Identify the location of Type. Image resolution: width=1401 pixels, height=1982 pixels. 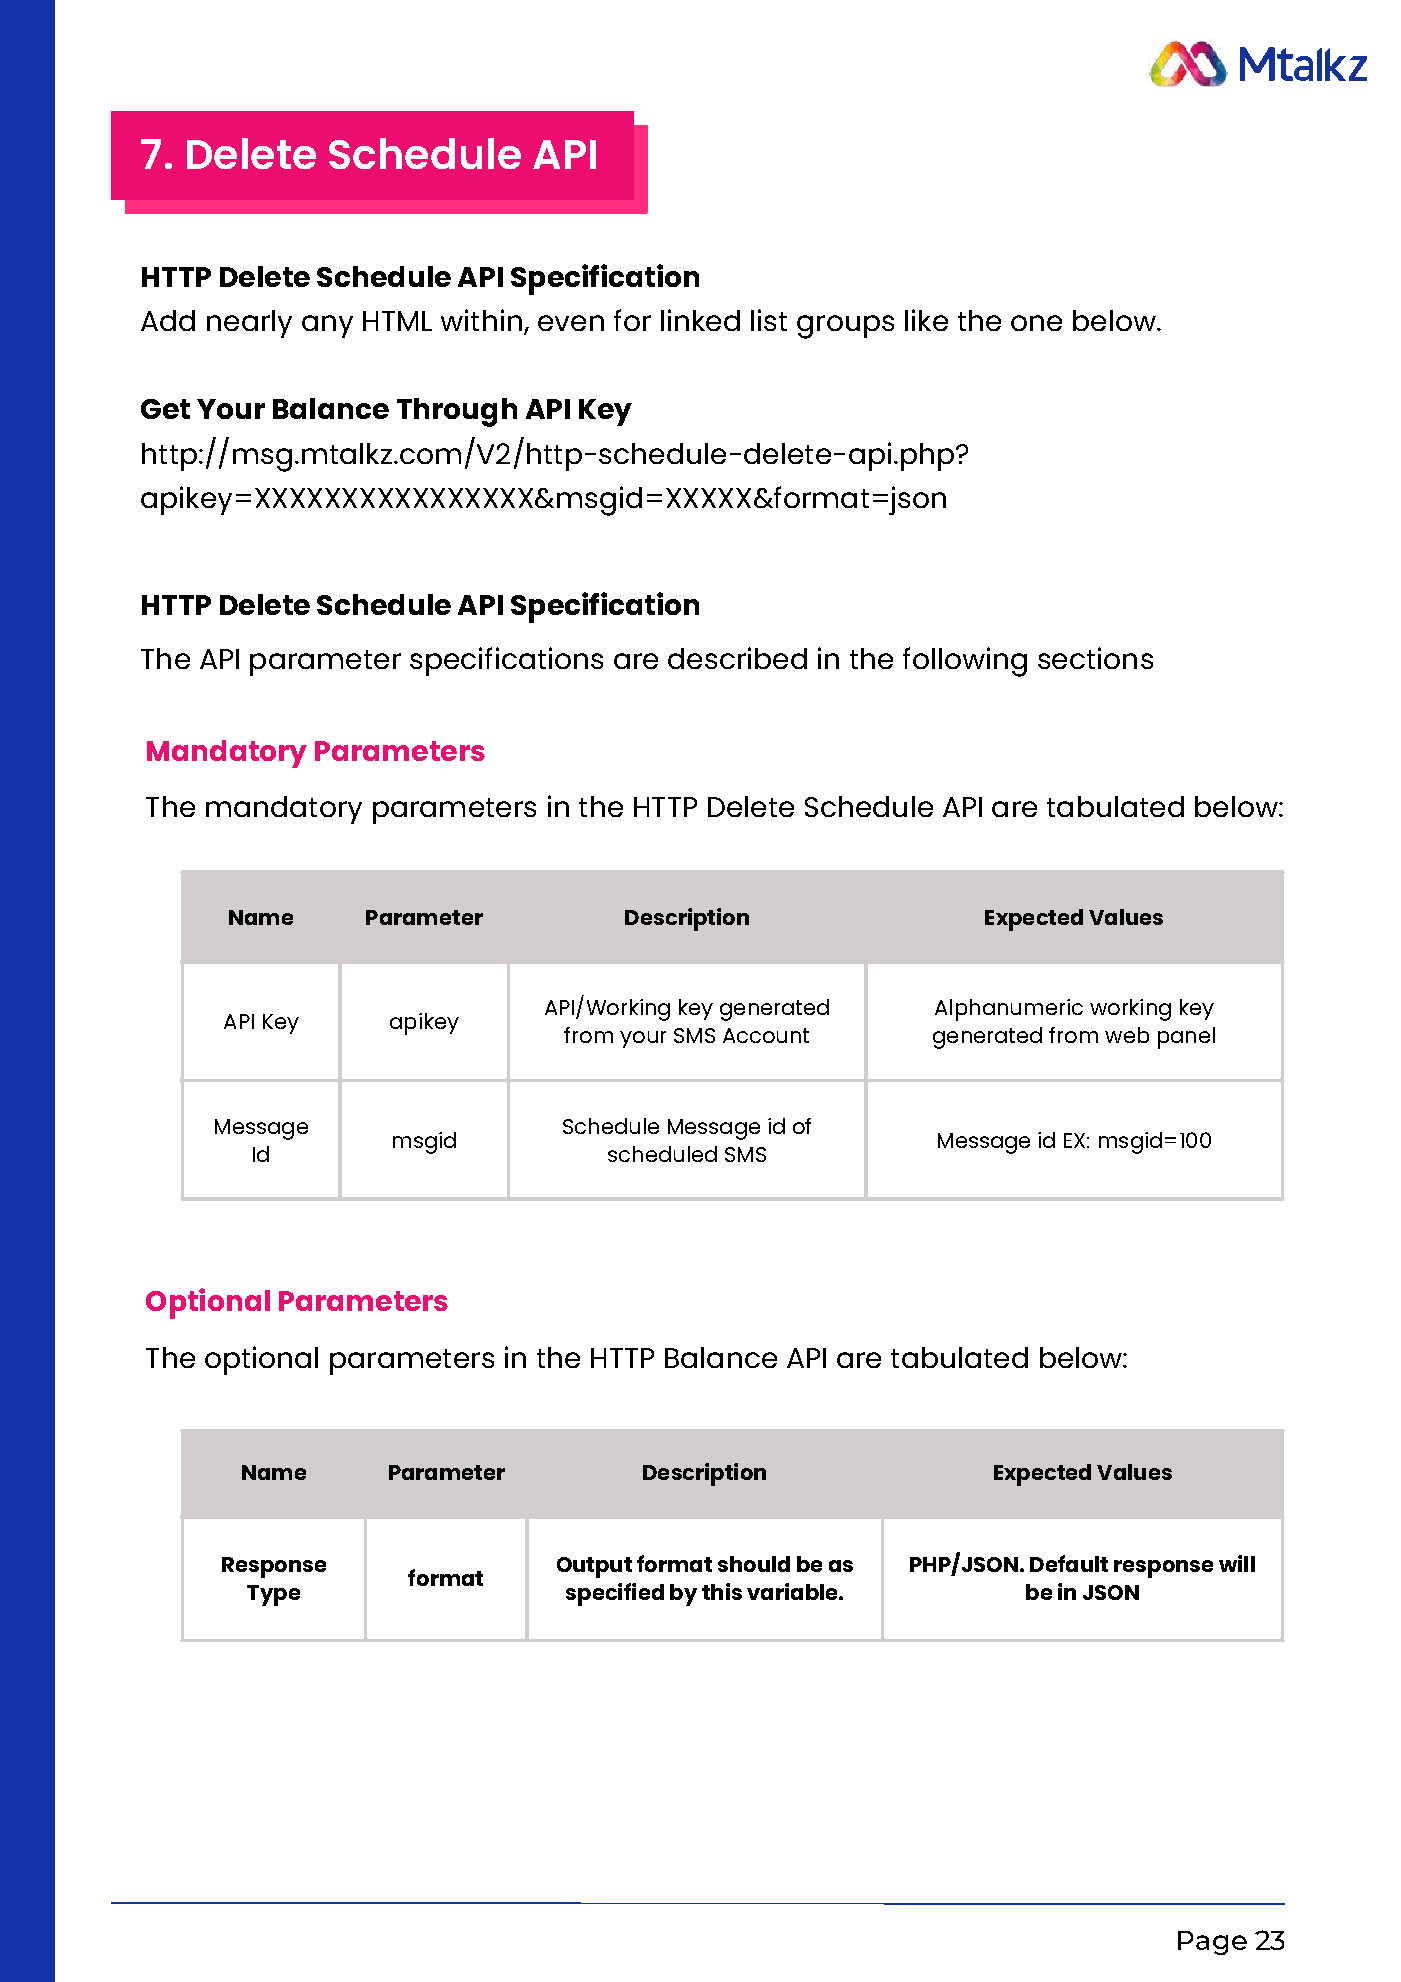
(273, 1595).
